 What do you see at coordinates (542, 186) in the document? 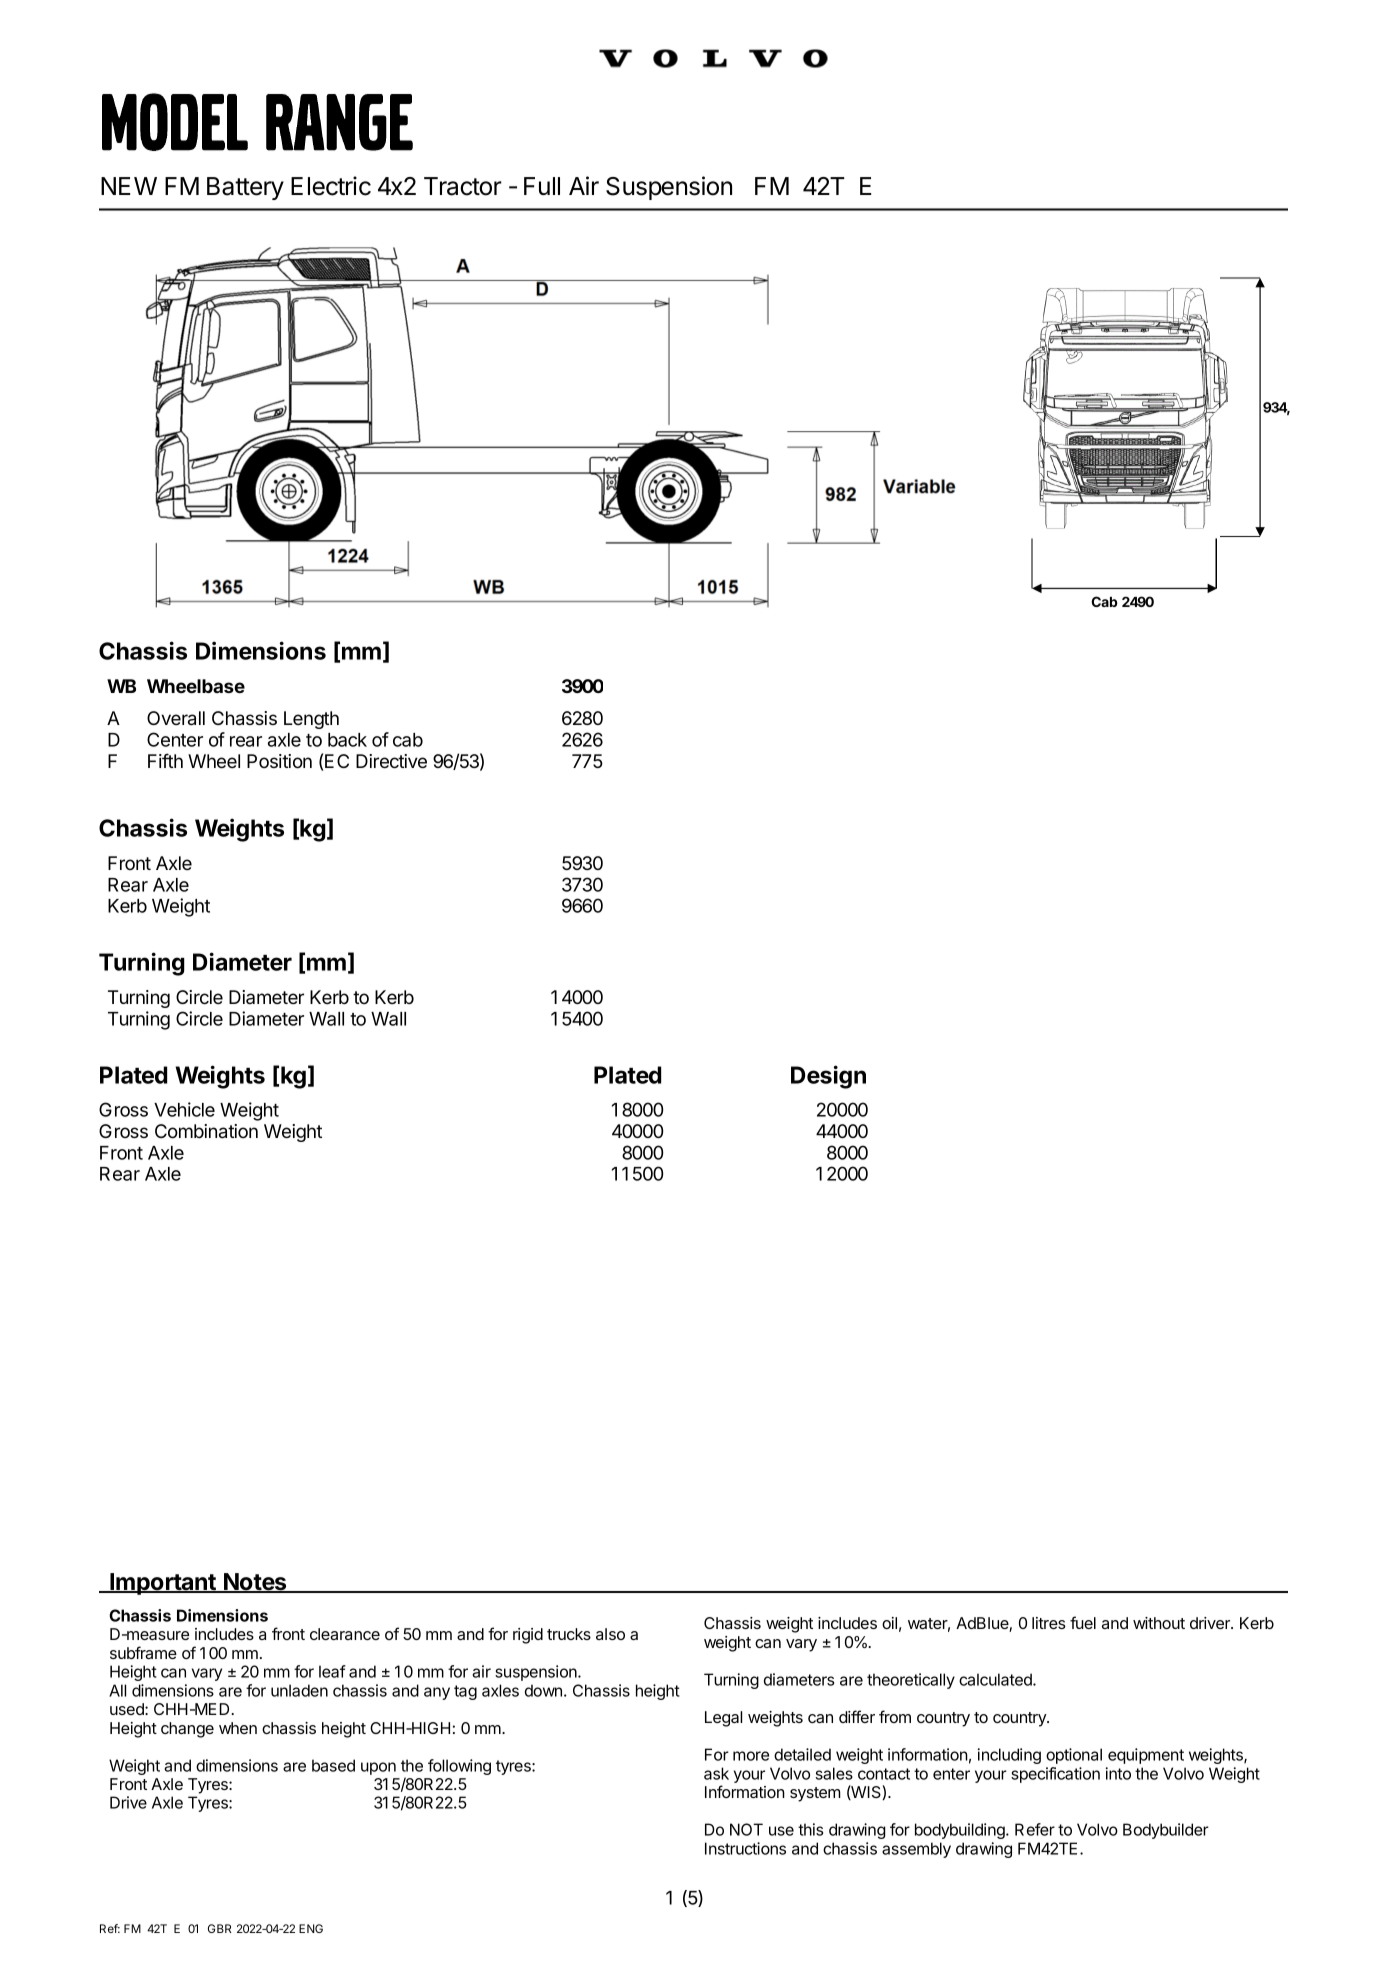
I see `Full` at bounding box center [542, 186].
